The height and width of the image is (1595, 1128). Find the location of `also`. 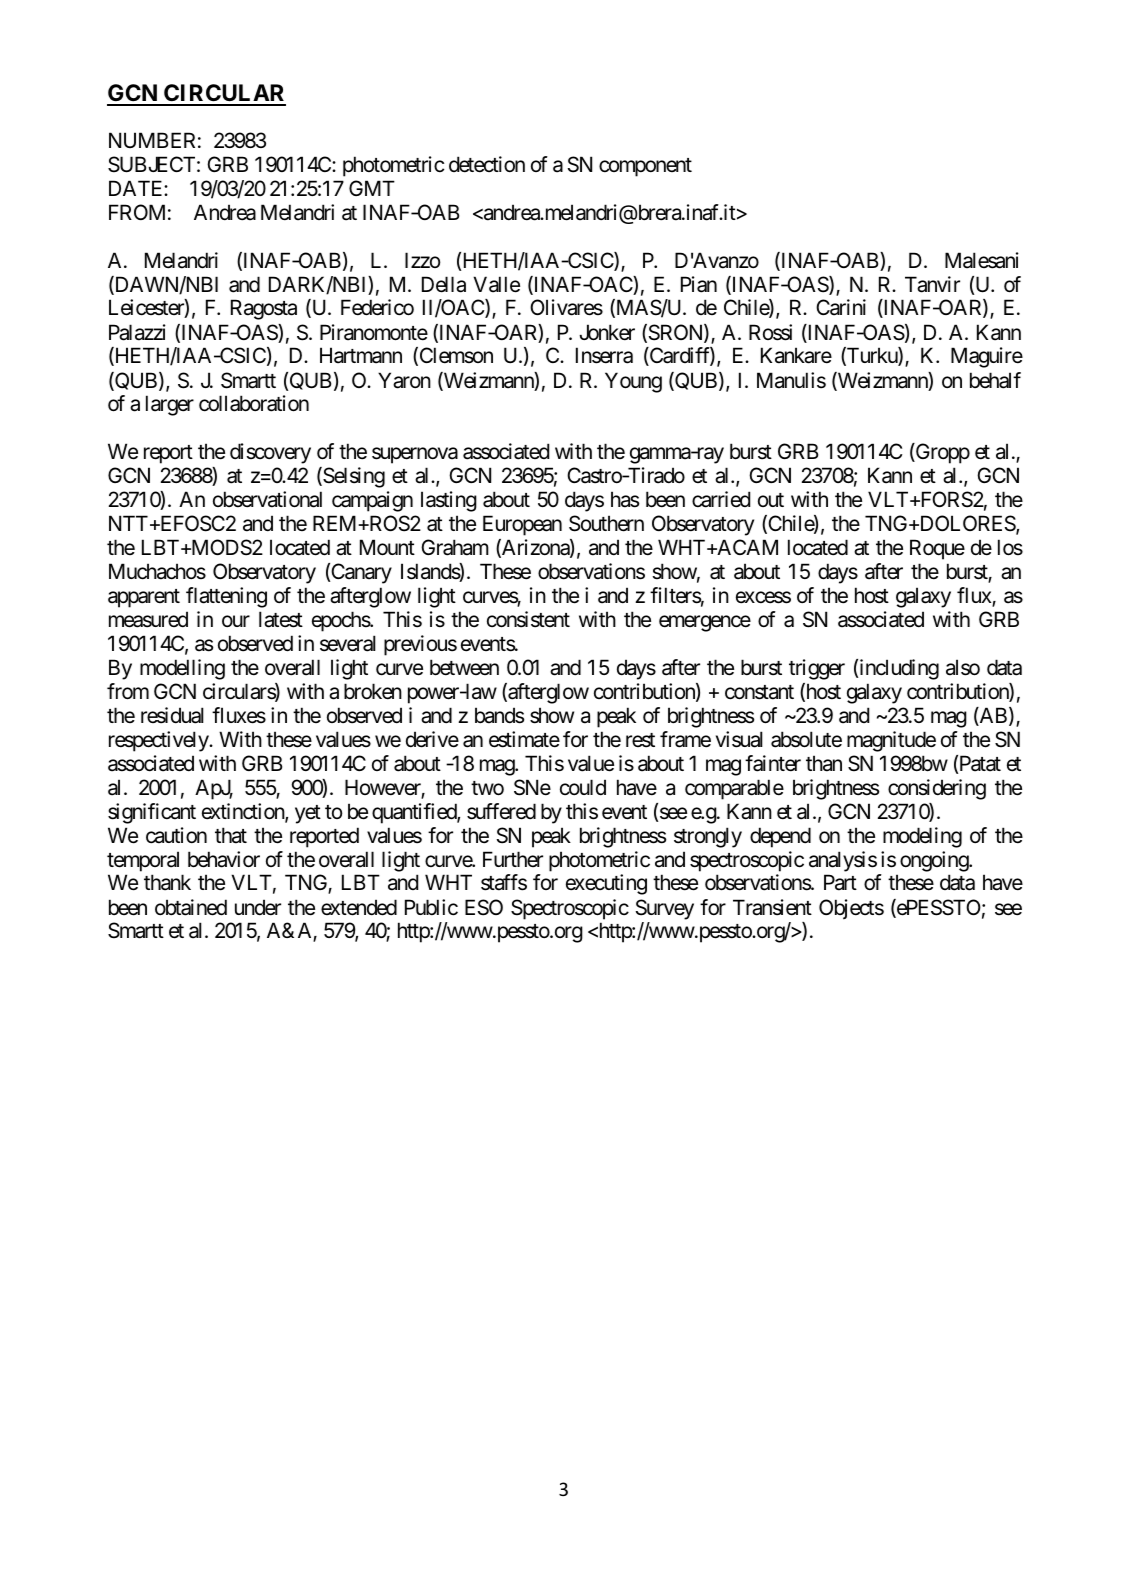

also is located at coordinates (963, 667).
